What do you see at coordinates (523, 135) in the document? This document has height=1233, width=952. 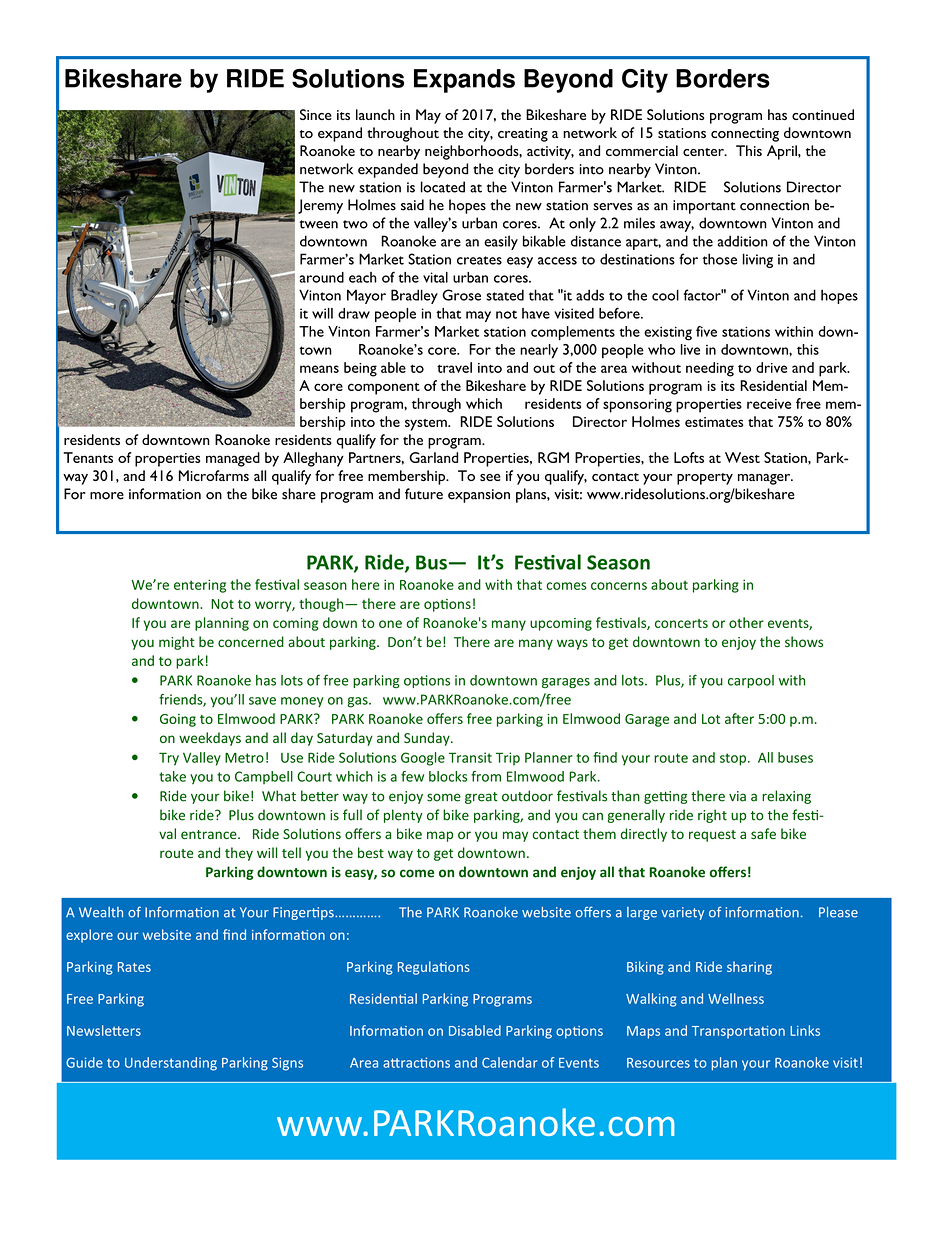 I see `creating` at bounding box center [523, 135].
